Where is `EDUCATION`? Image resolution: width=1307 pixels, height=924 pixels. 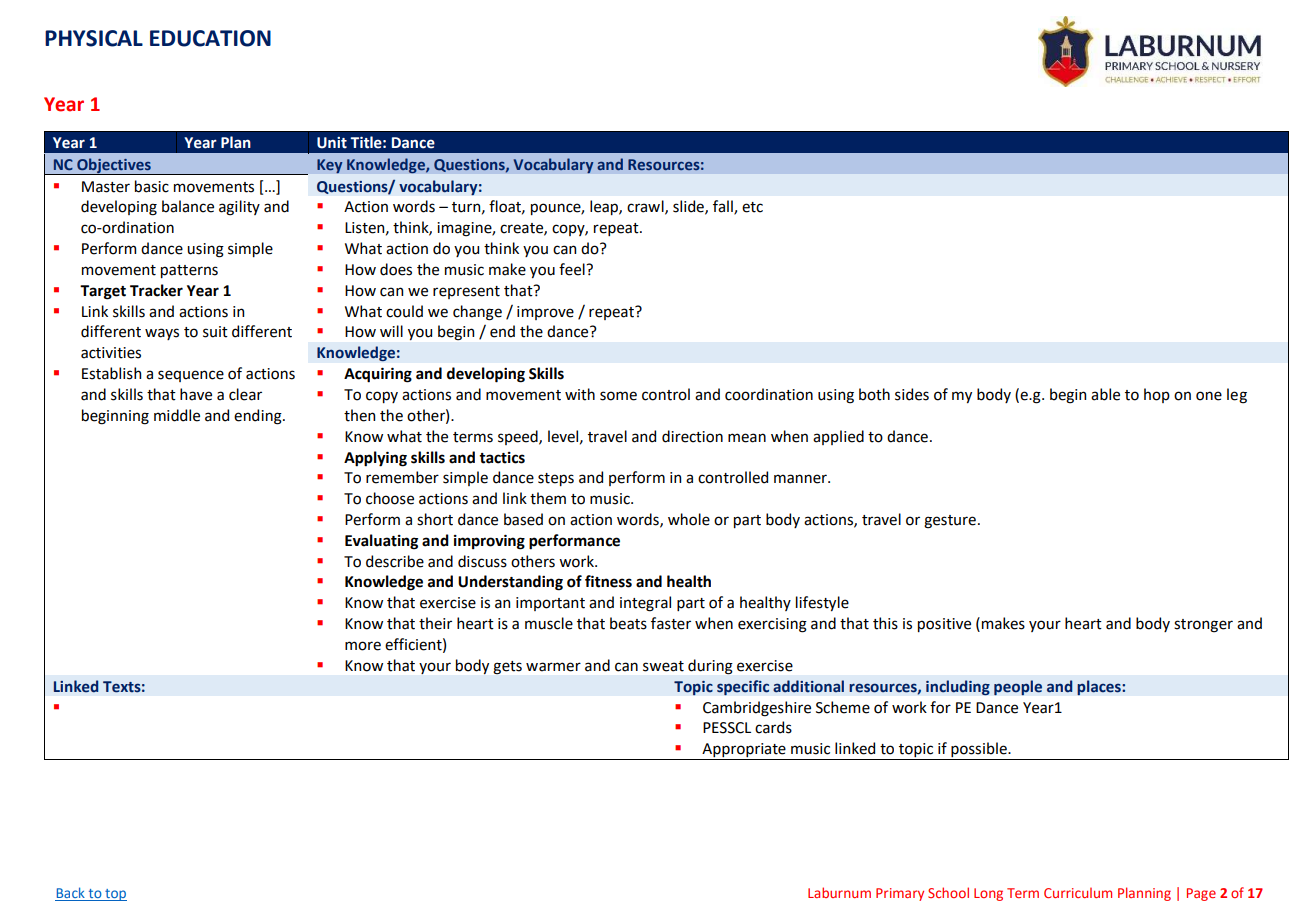 EDUCATION is located at coordinates (210, 38).
